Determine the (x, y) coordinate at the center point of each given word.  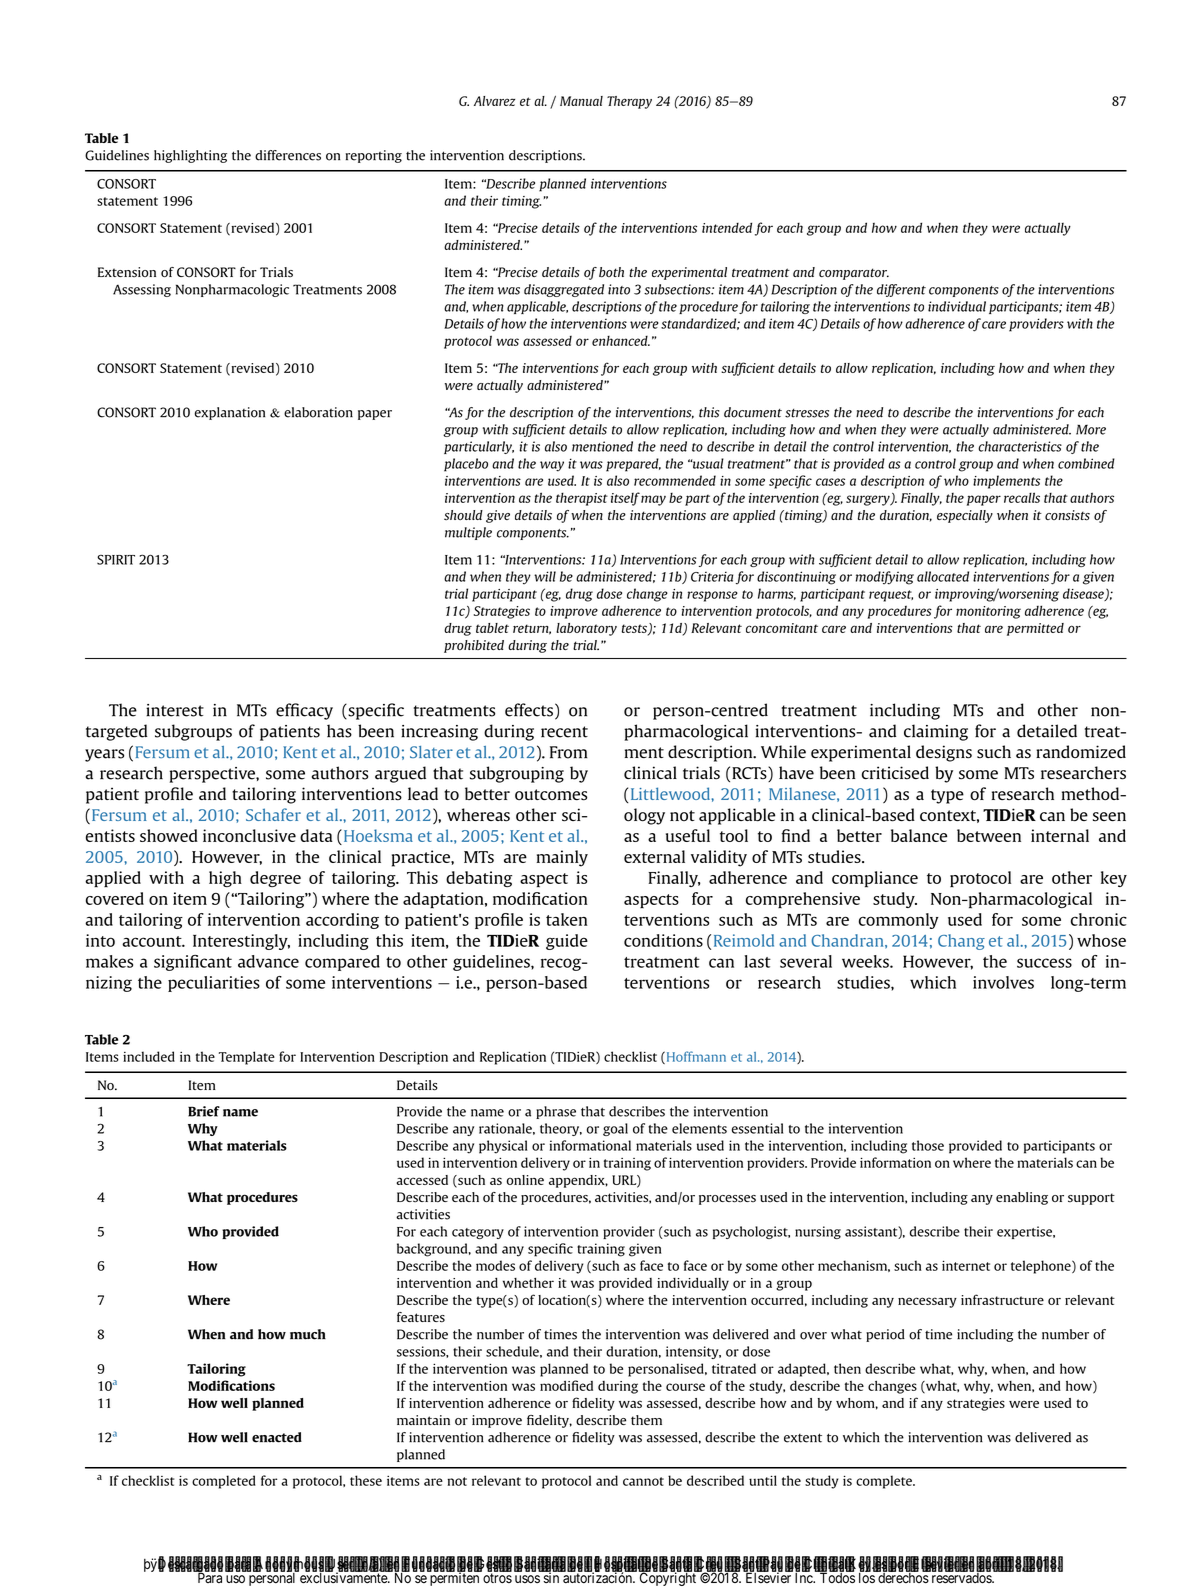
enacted (277, 1437)
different (901, 290)
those (928, 1145)
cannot (643, 1481)
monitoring (988, 612)
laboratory (586, 629)
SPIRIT (116, 560)
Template (247, 1058)
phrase (556, 1112)
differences (288, 155)
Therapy (629, 102)
